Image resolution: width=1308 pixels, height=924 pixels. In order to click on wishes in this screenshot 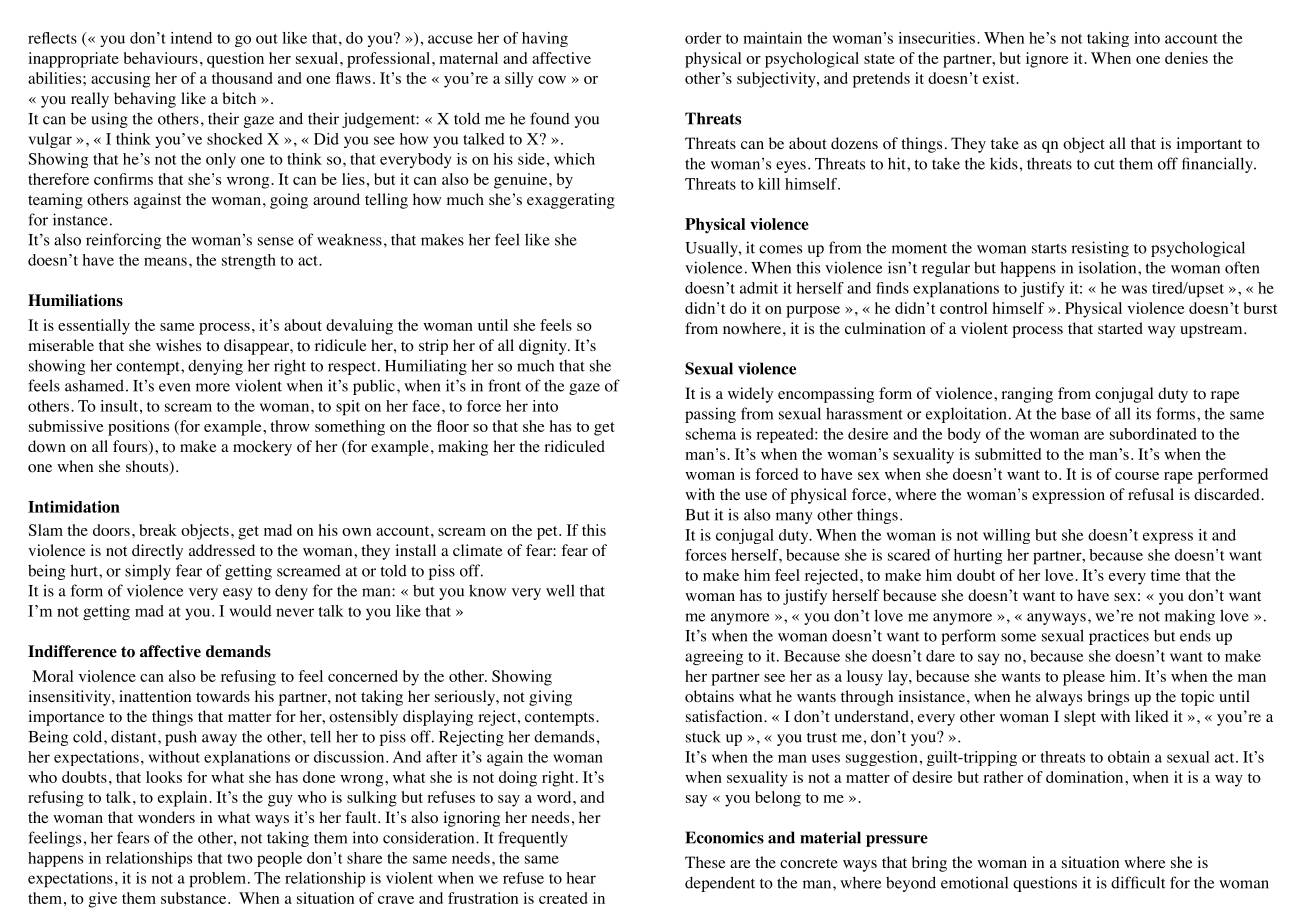, I will do `click(178, 345)`.
